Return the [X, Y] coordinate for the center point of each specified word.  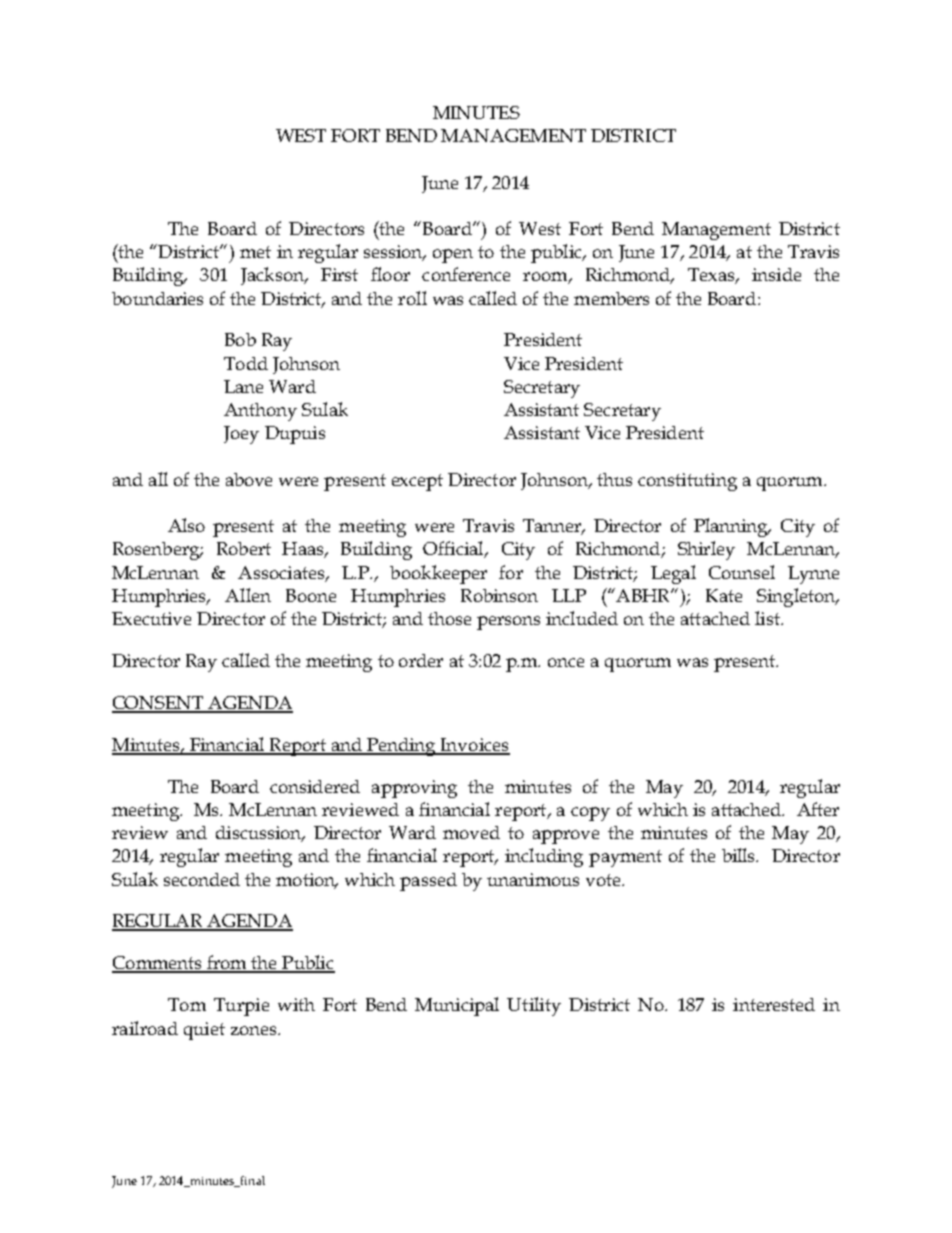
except [417, 482]
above [249, 479]
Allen [248, 595]
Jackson [273, 276]
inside [776, 274]
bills [740, 855]
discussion [260, 834]
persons [508, 623]
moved [471, 832]
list [768, 618]
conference [466, 274]
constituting [687, 482]
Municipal [457, 1006]
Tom [187, 1004]
